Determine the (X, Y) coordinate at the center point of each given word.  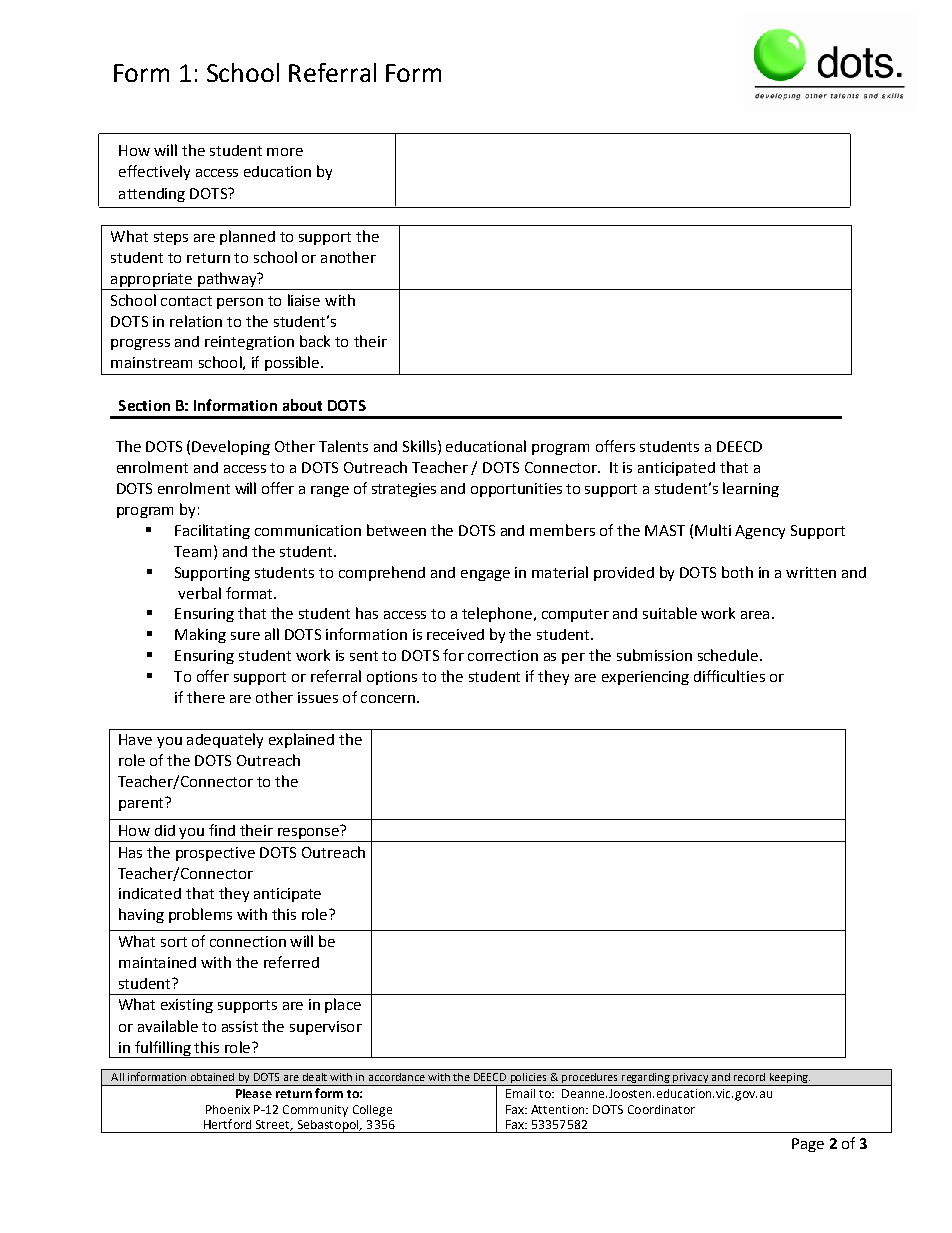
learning (751, 489)
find (222, 830)
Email (520, 1093)
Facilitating (212, 531)
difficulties (729, 676)
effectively (154, 172)
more (285, 152)
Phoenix (228, 1109)
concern (389, 699)
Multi (713, 530)
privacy (690, 1079)
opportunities (516, 490)
